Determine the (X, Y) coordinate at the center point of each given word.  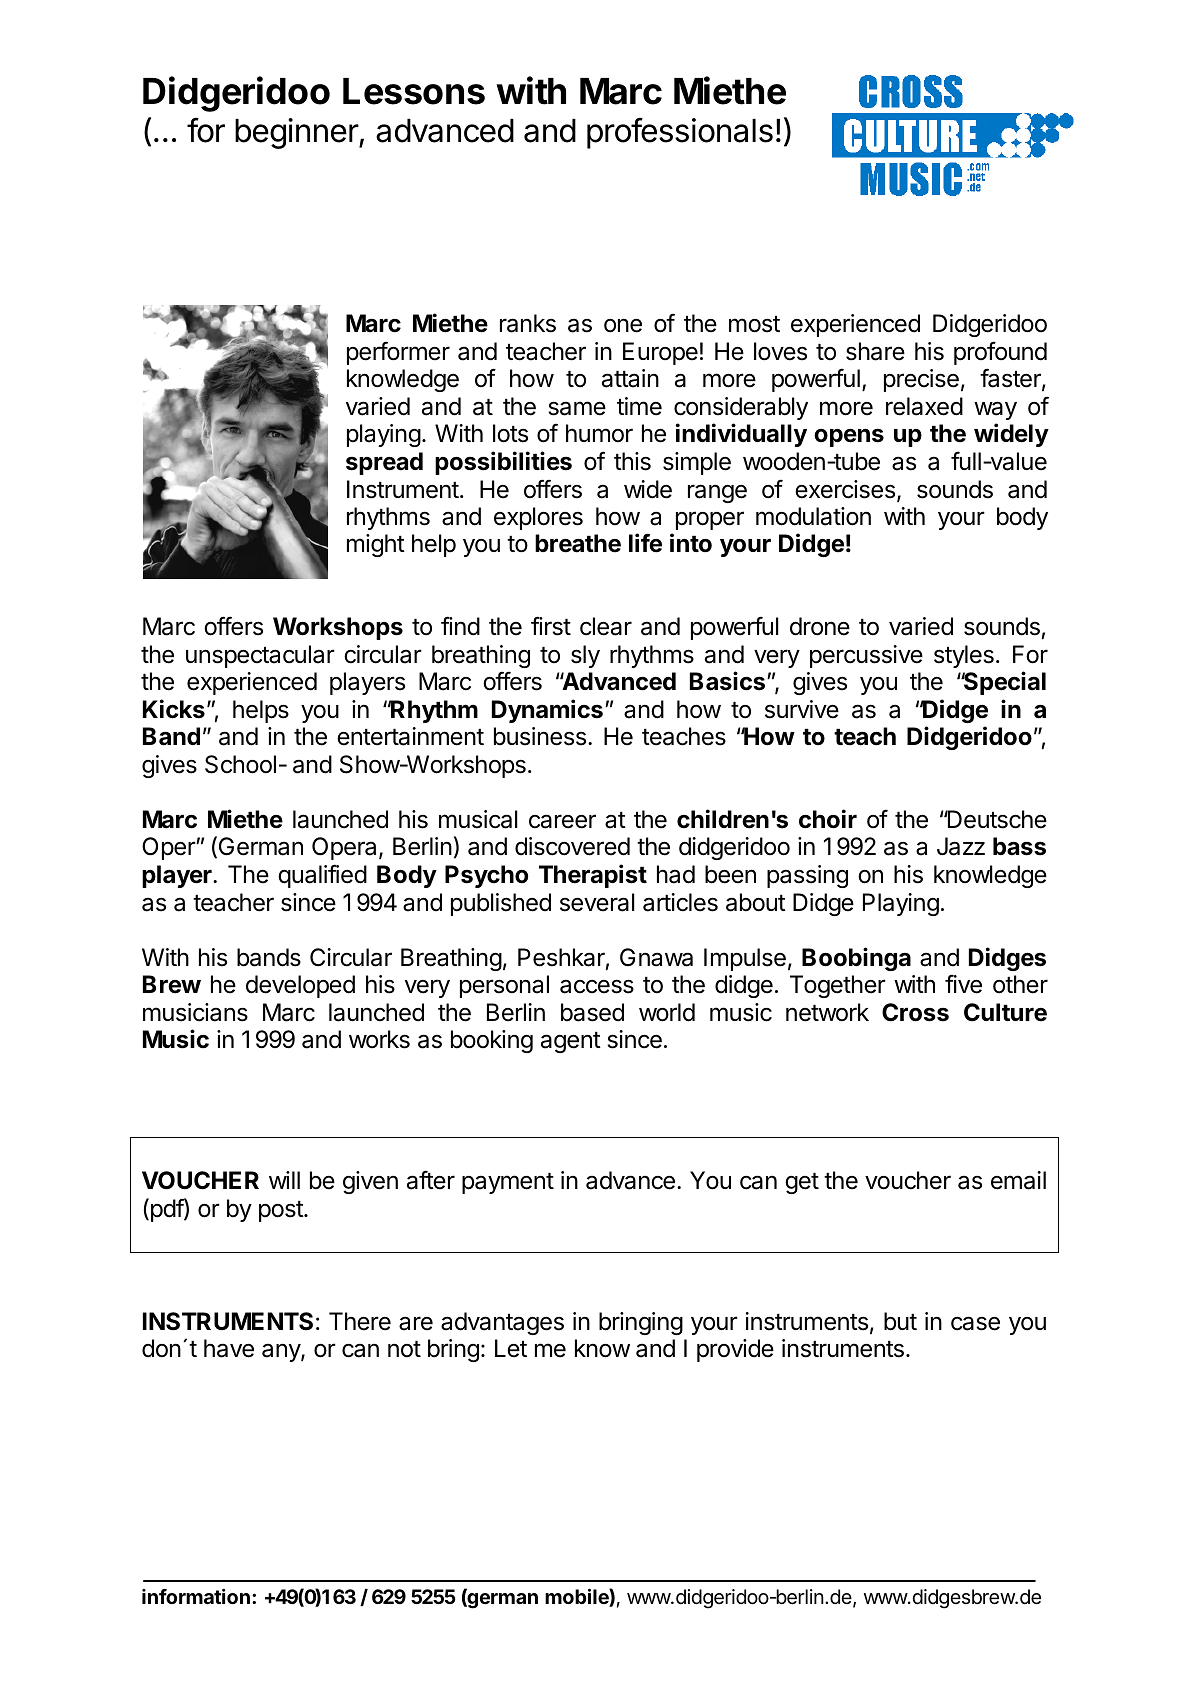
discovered (572, 846)
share (875, 351)
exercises (845, 489)
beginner (297, 133)
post (282, 1211)
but (900, 1321)
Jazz (961, 846)
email (1018, 1180)
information (196, 1596)
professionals (680, 133)
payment (508, 1183)
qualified (322, 876)
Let (511, 1348)
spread (384, 463)
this (632, 461)
